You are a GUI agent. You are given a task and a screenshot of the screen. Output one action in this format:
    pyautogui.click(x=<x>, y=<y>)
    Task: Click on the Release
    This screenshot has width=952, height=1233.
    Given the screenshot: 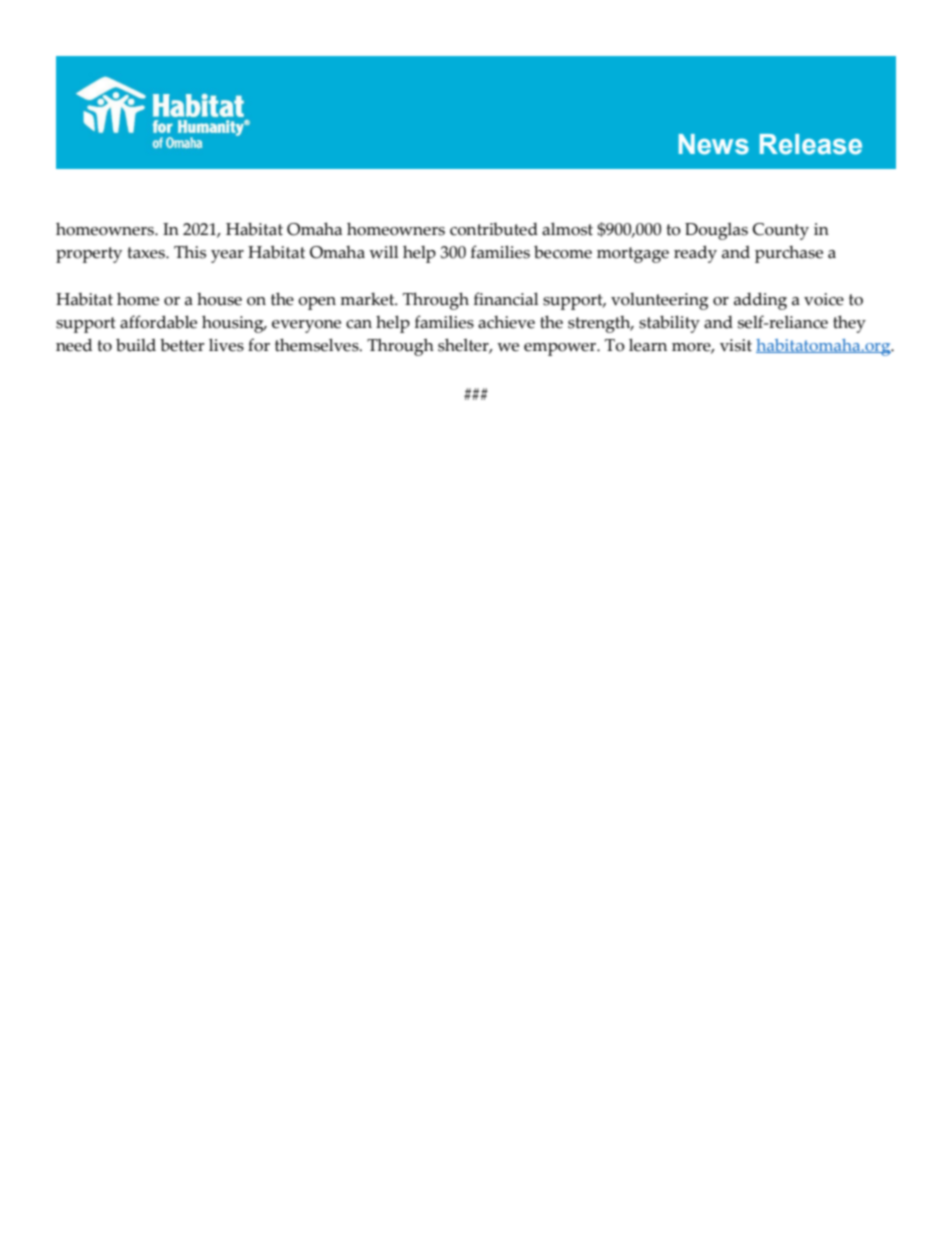 What is the action you would take?
    pyautogui.click(x=811, y=144)
